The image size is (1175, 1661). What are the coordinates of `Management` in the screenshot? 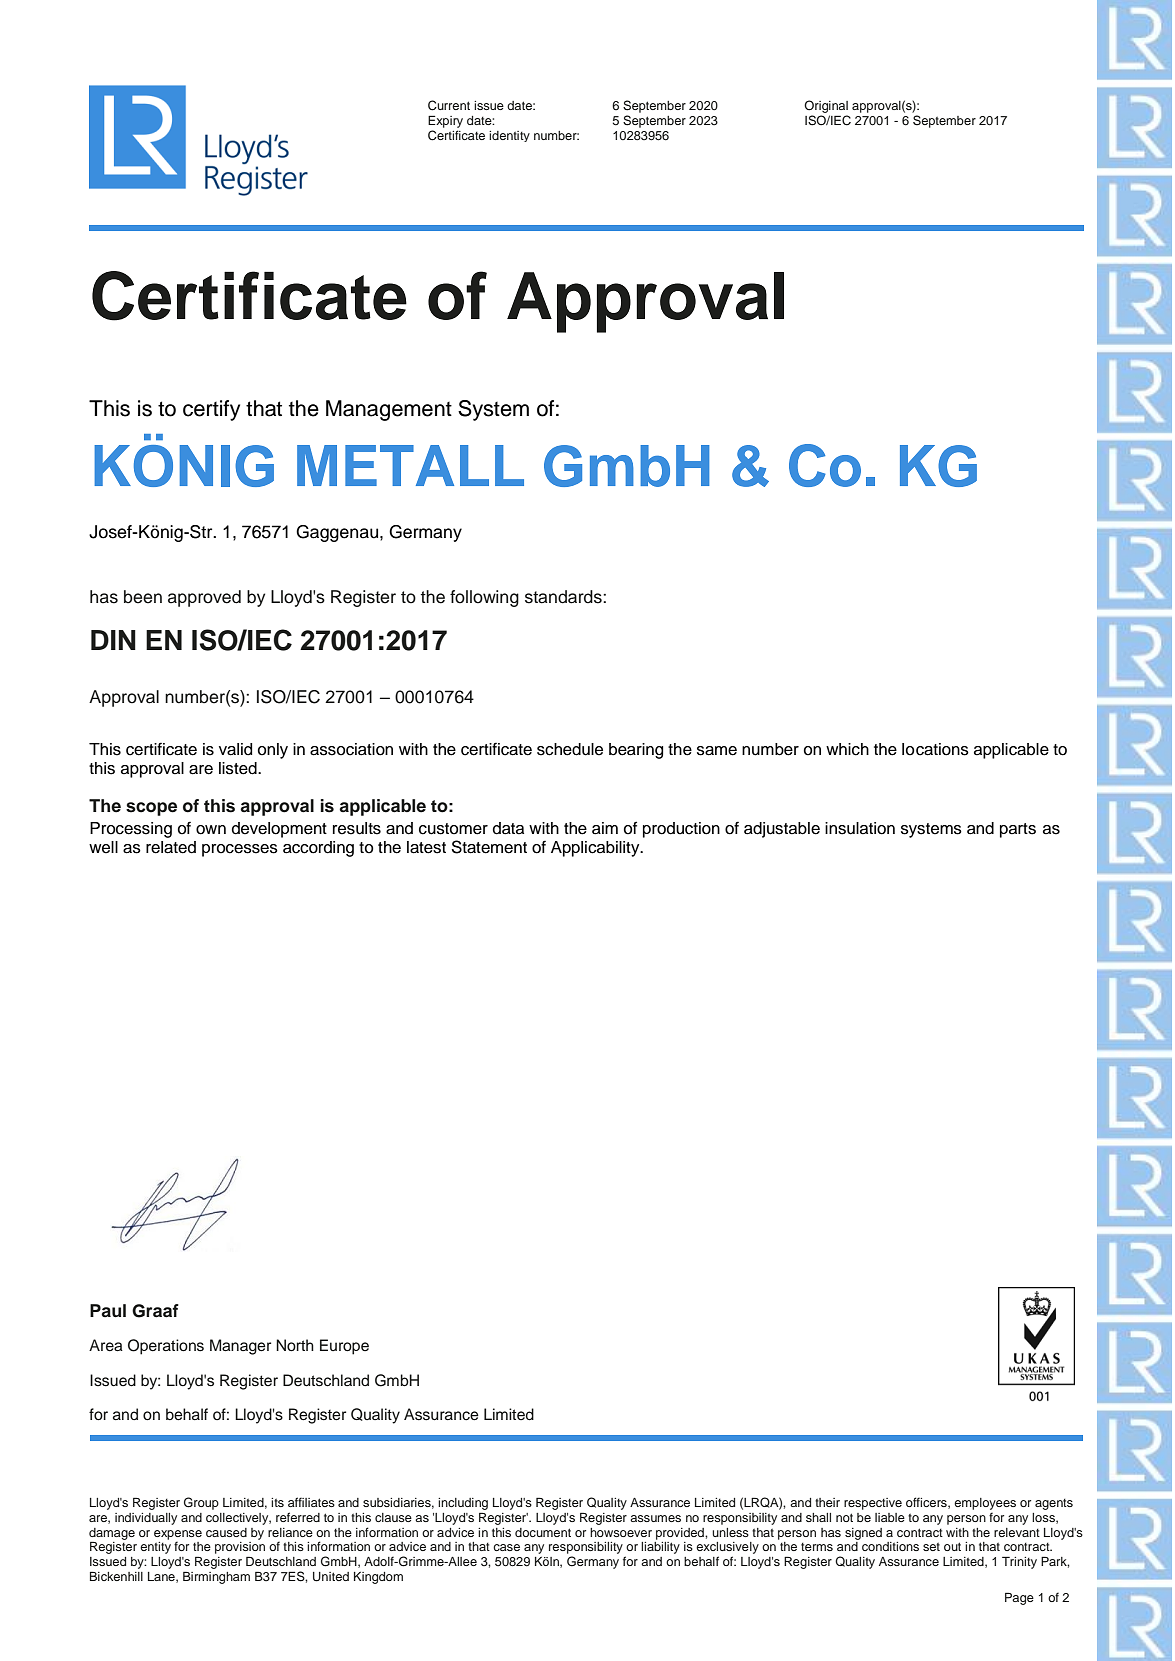 It's located at (389, 410).
